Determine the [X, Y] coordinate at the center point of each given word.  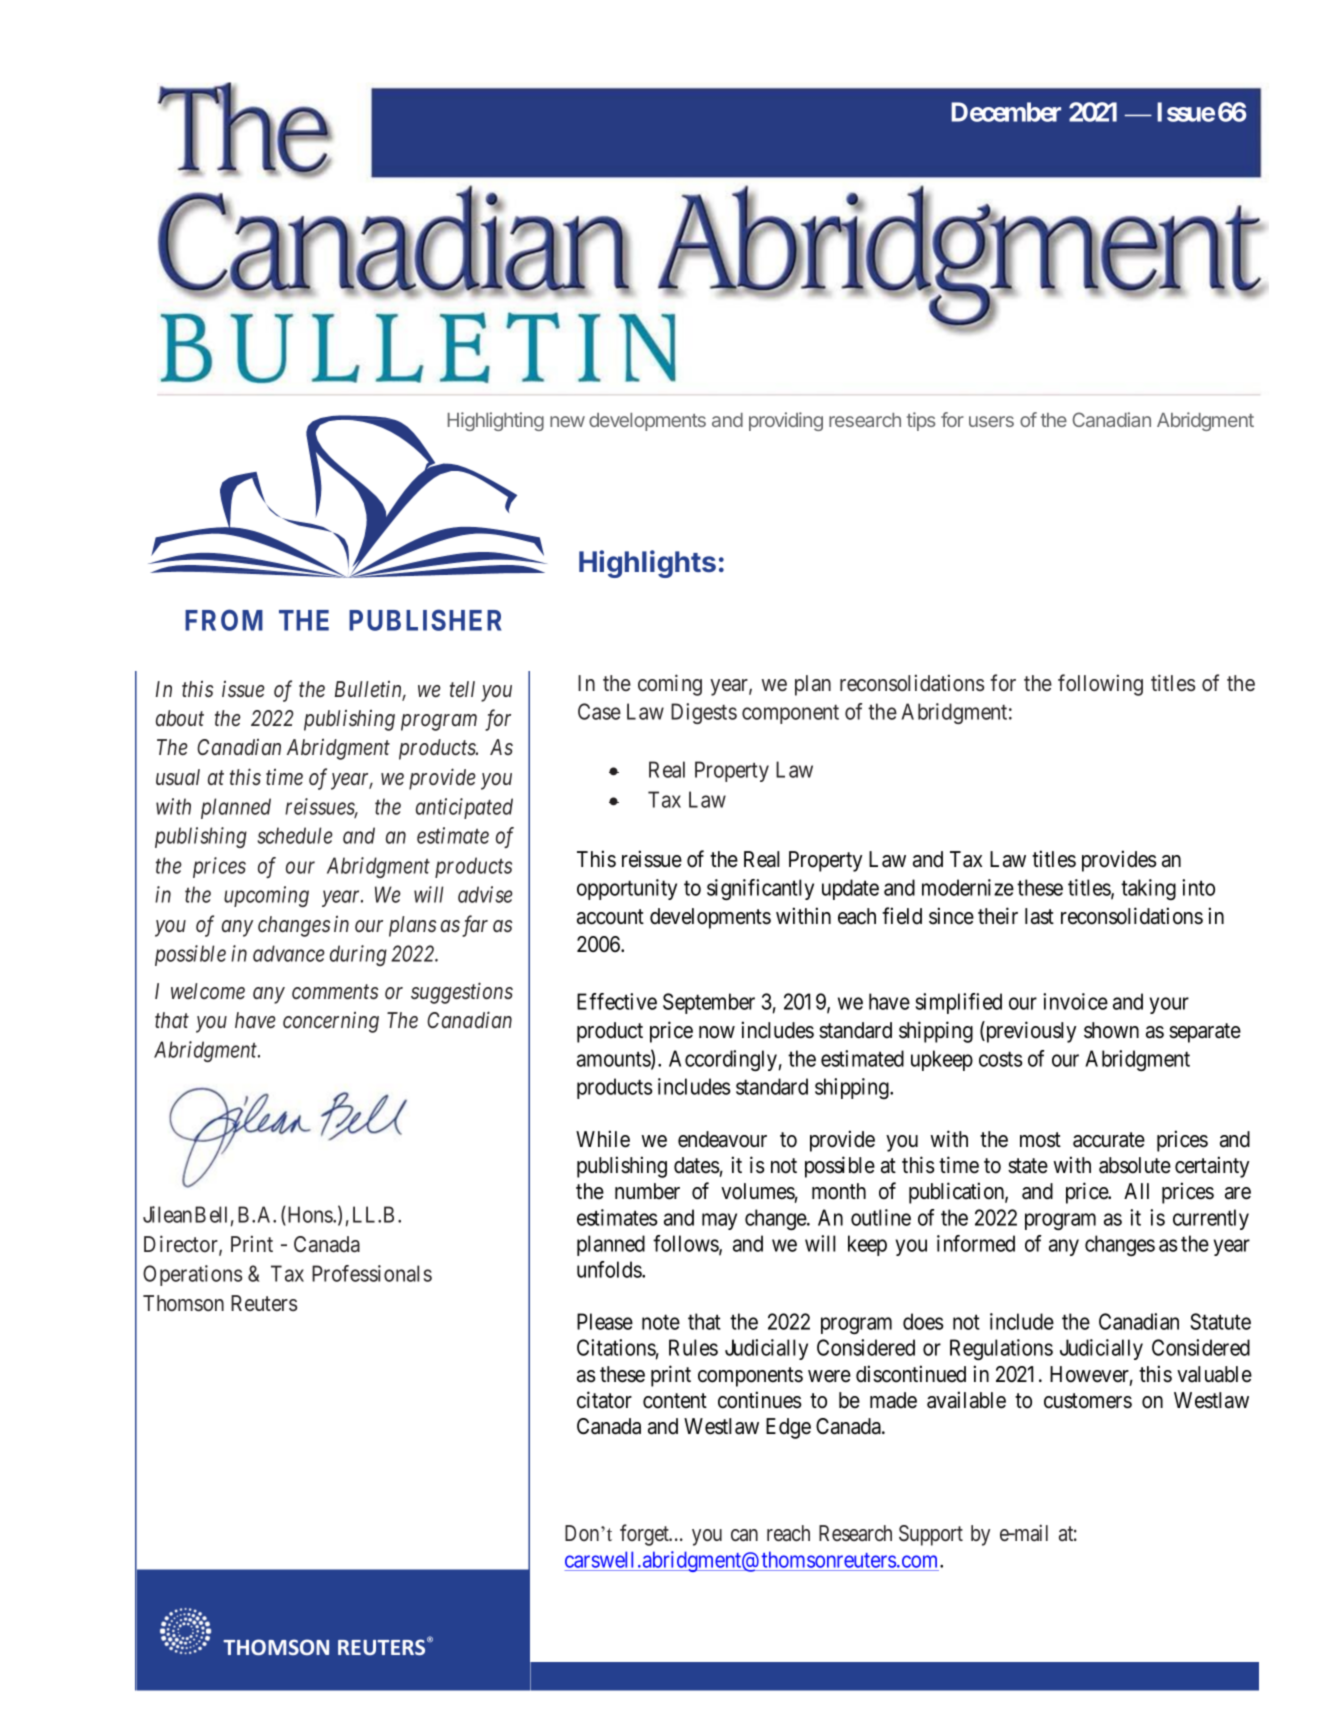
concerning [331, 1022]
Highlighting [496, 421]
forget [645, 1535]
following [1100, 685]
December [1006, 112]
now [717, 1032]
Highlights [647, 564]
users [991, 421]
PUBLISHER [425, 620]
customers [1088, 1401]
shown [1111, 1030]
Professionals [372, 1273]
